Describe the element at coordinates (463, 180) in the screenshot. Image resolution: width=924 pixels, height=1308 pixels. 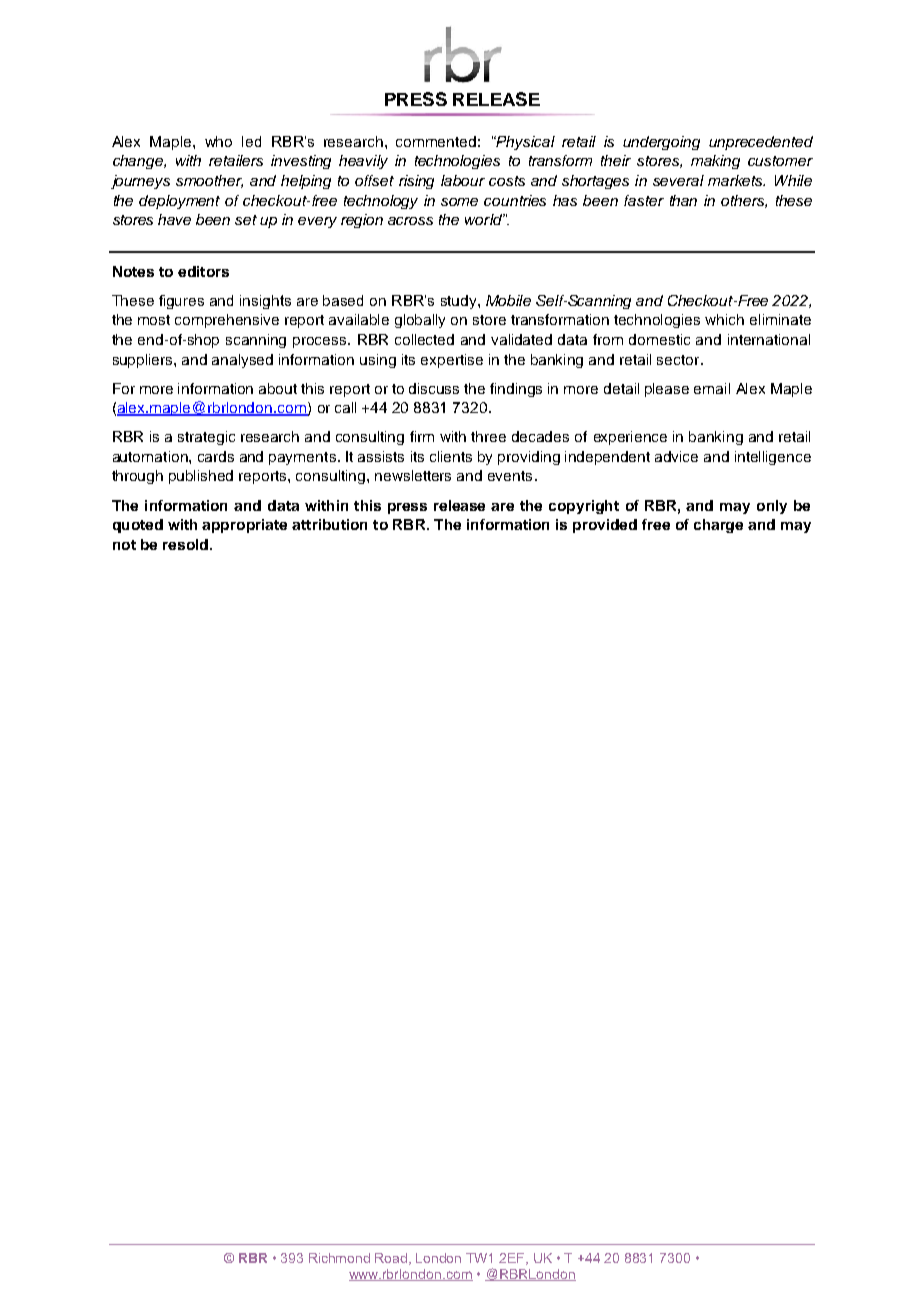
I see `labour` at that location.
